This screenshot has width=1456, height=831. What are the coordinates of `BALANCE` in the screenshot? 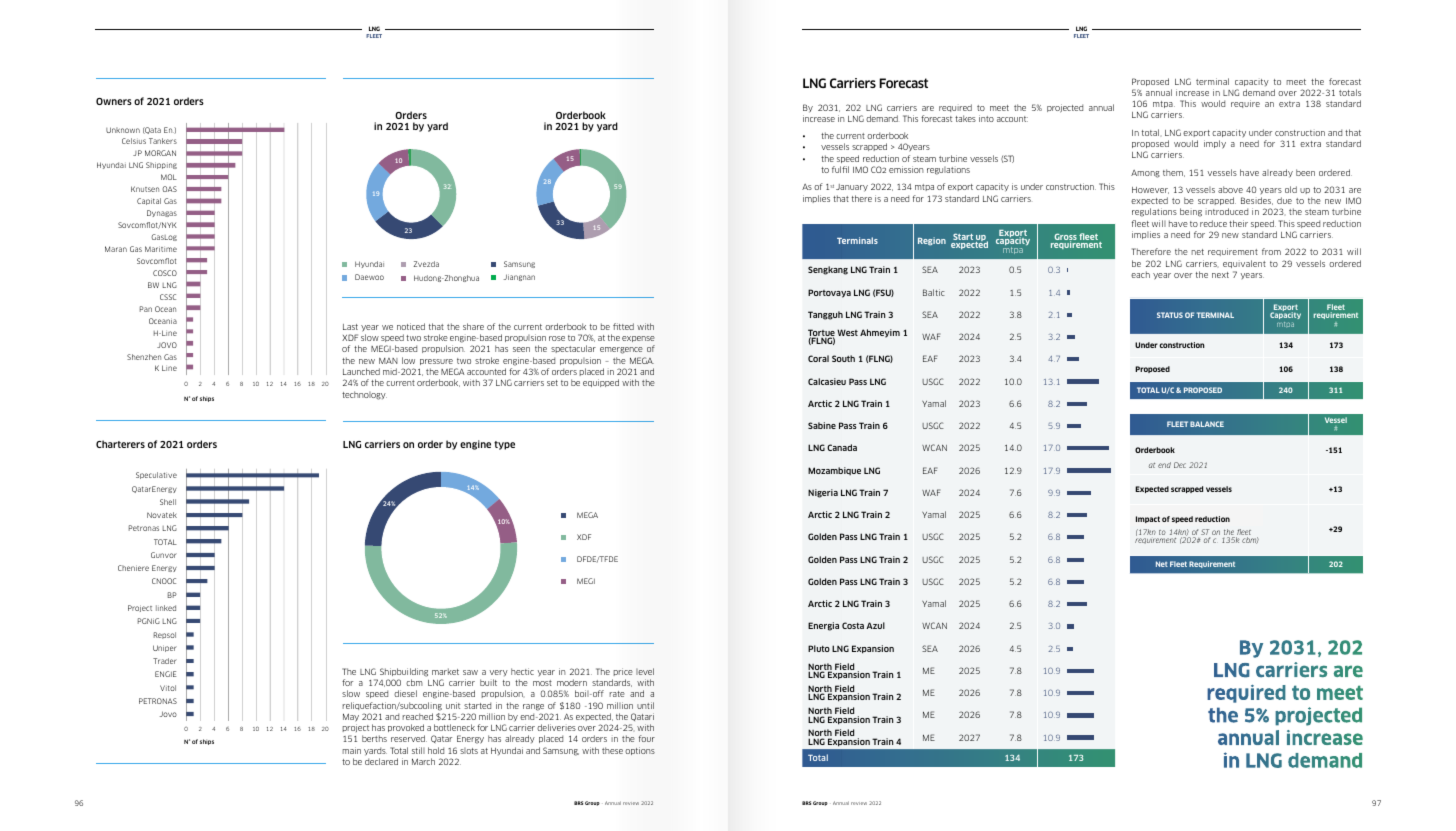 It's located at (1207, 424).
